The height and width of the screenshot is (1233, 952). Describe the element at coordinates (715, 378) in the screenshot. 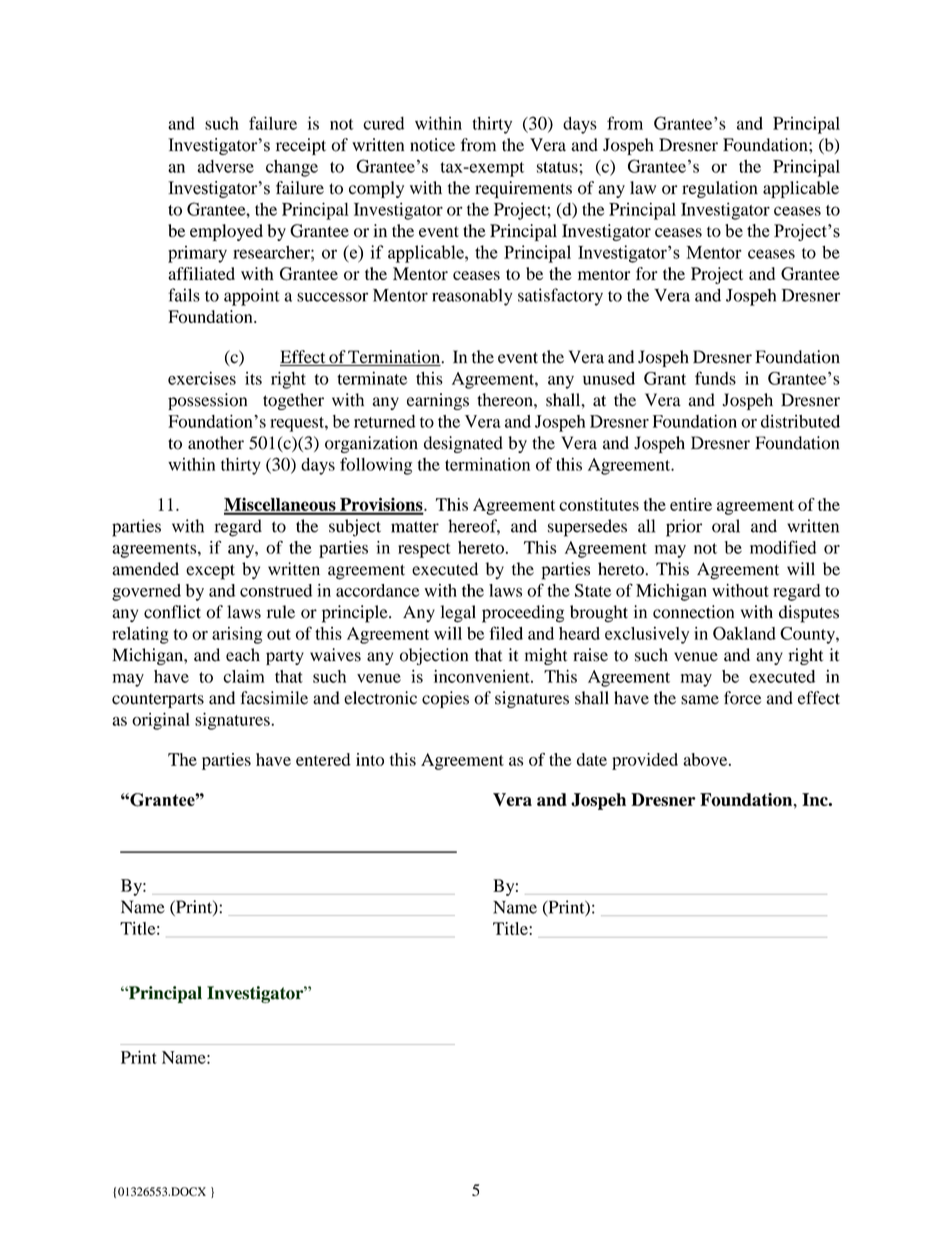

I see `funds` at that location.
